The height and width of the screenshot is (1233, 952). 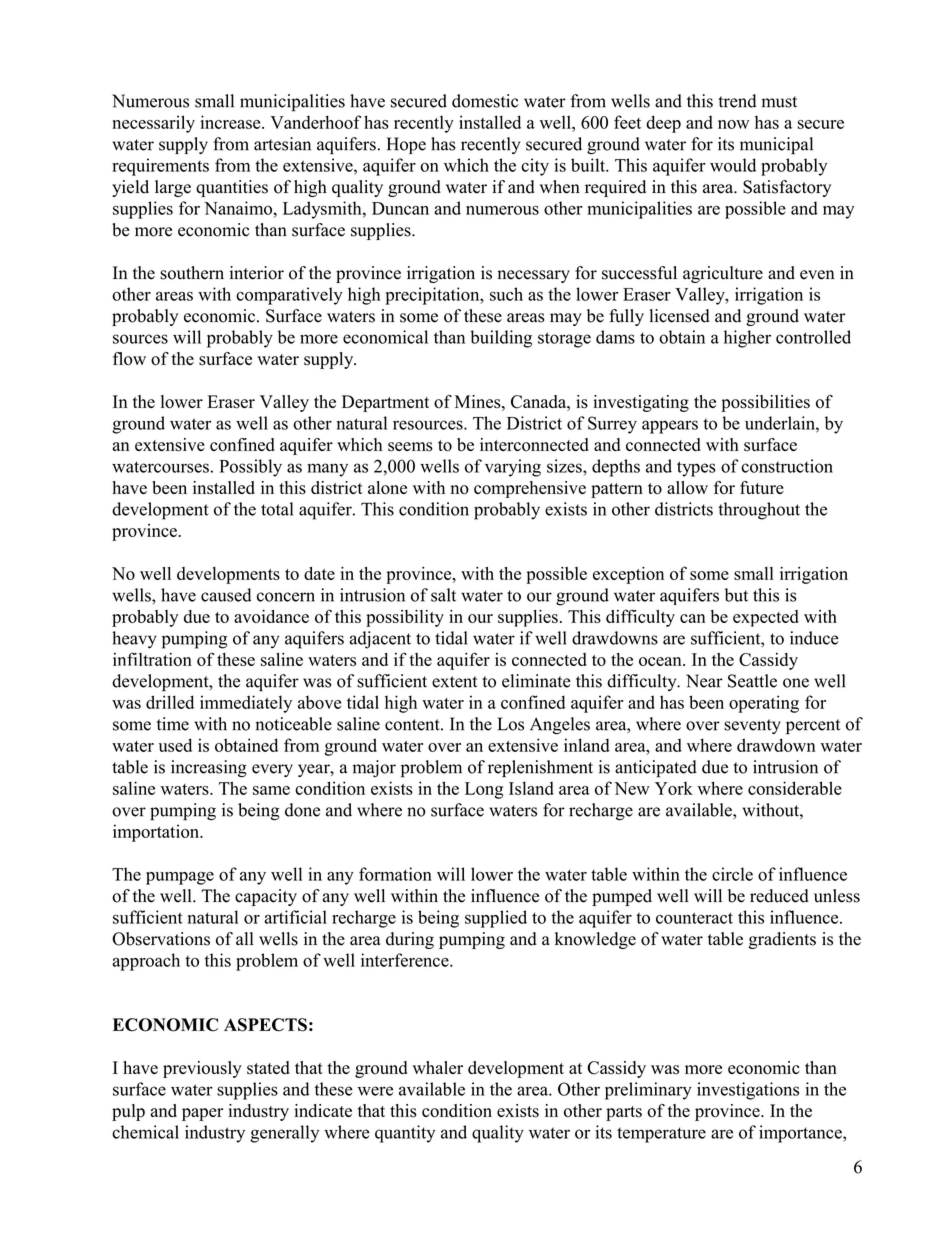 What do you see at coordinates (405, 1134) in the screenshot?
I see `quantity` at bounding box center [405, 1134].
